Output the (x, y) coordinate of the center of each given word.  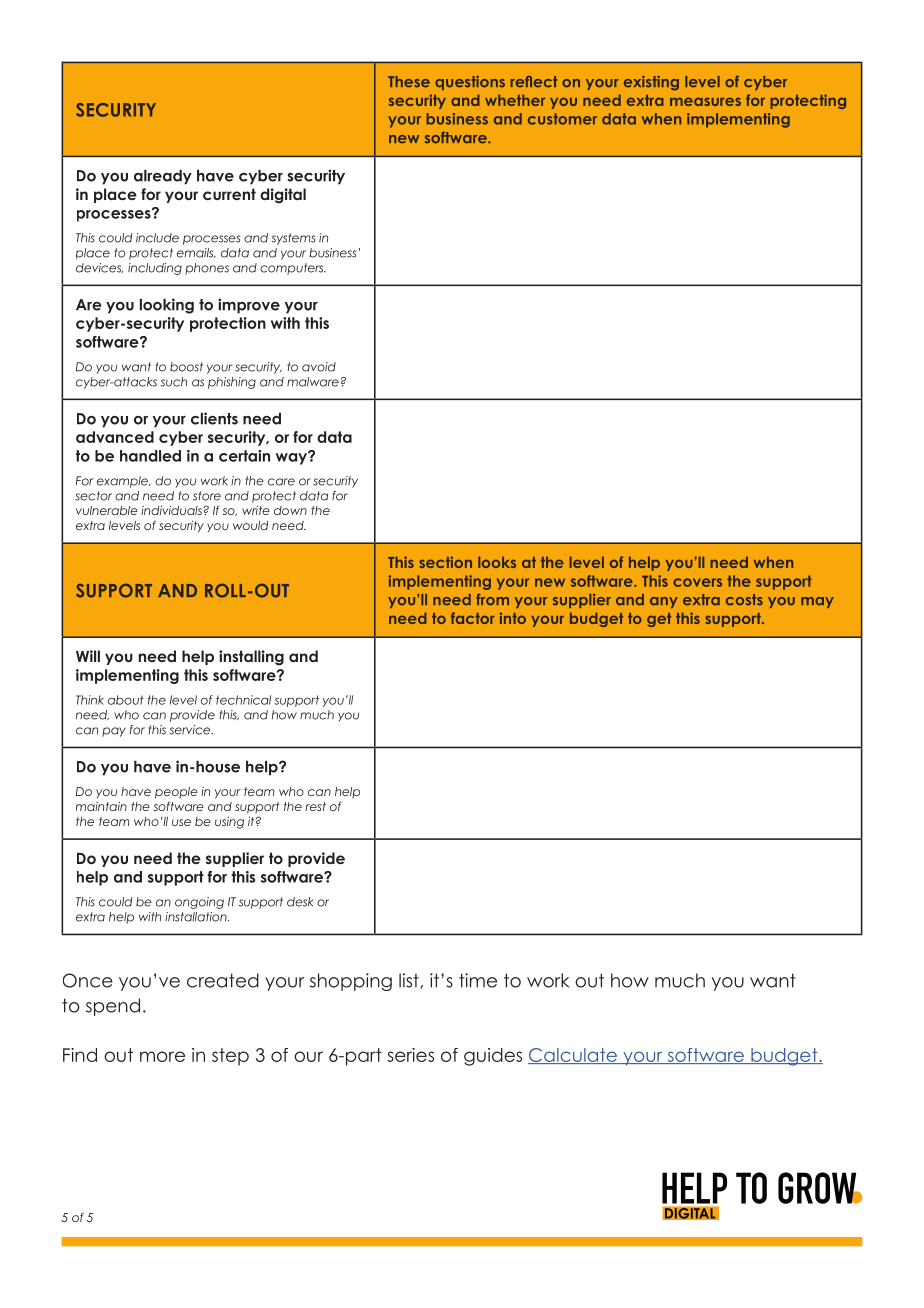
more (162, 1056)
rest (315, 806)
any (664, 602)
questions (470, 83)
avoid (319, 367)
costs (744, 600)
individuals (171, 510)
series (410, 1055)
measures (705, 101)
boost (186, 367)
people (176, 793)
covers (697, 582)
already (163, 177)
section (445, 562)
